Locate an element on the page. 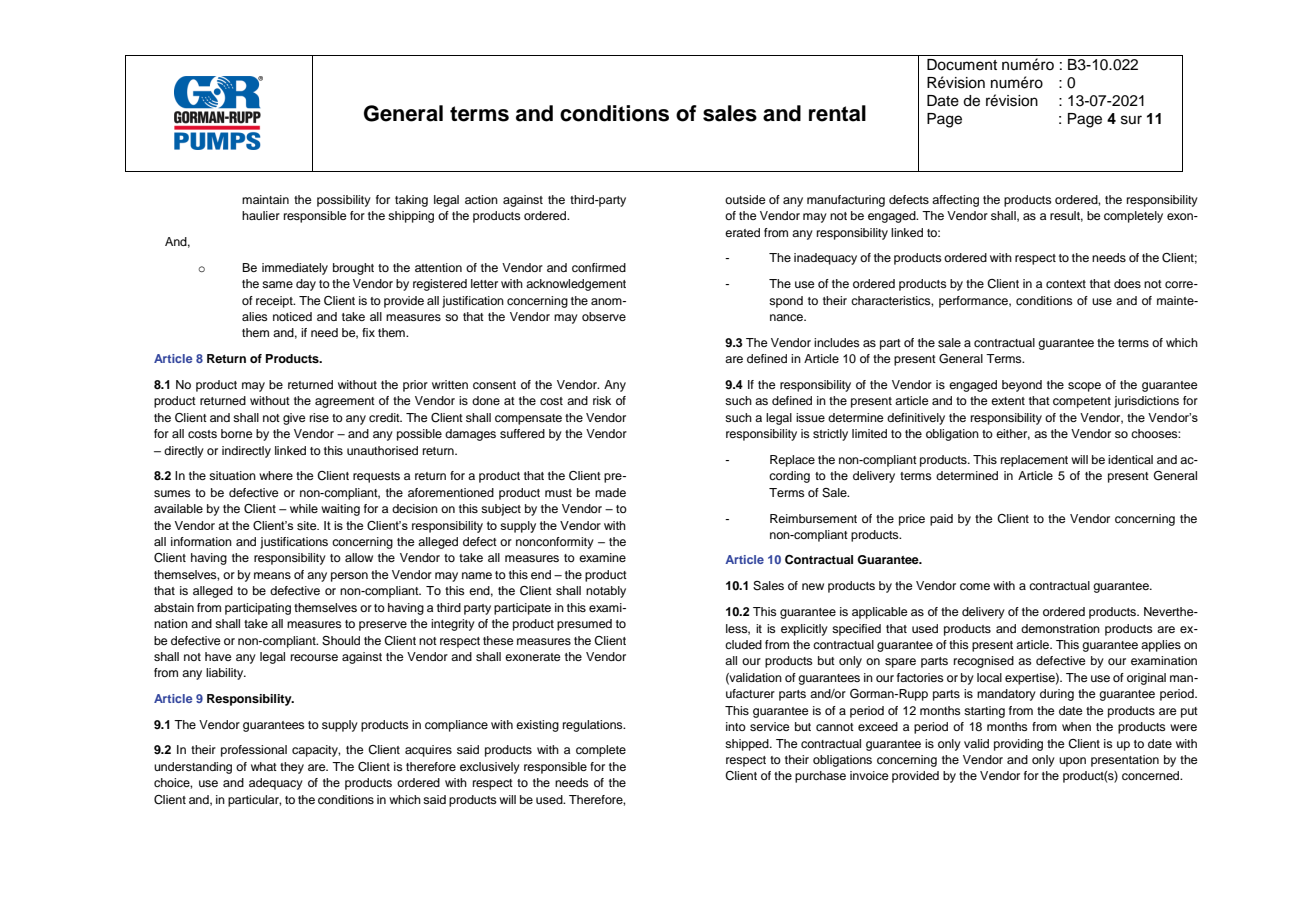 The image size is (1308, 924). affecting is located at coordinates (955, 201).
